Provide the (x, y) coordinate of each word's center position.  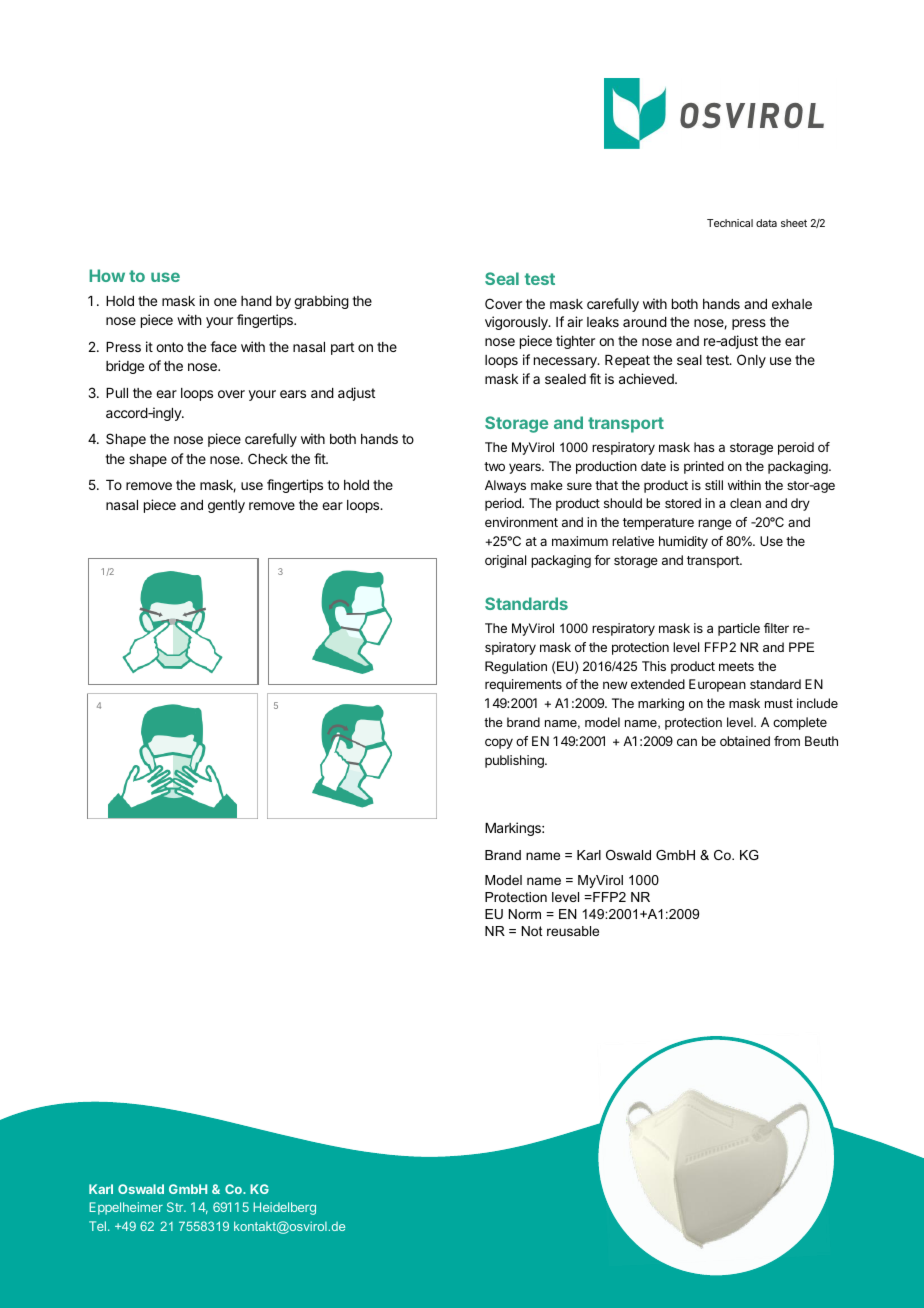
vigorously (517, 323)
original (505, 561)
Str (176, 1207)
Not (532, 931)
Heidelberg (284, 1208)
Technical (730, 223)
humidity (683, 542)
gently (226, 506)
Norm (525, 914)
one (225, 302)
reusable (573, 931)
